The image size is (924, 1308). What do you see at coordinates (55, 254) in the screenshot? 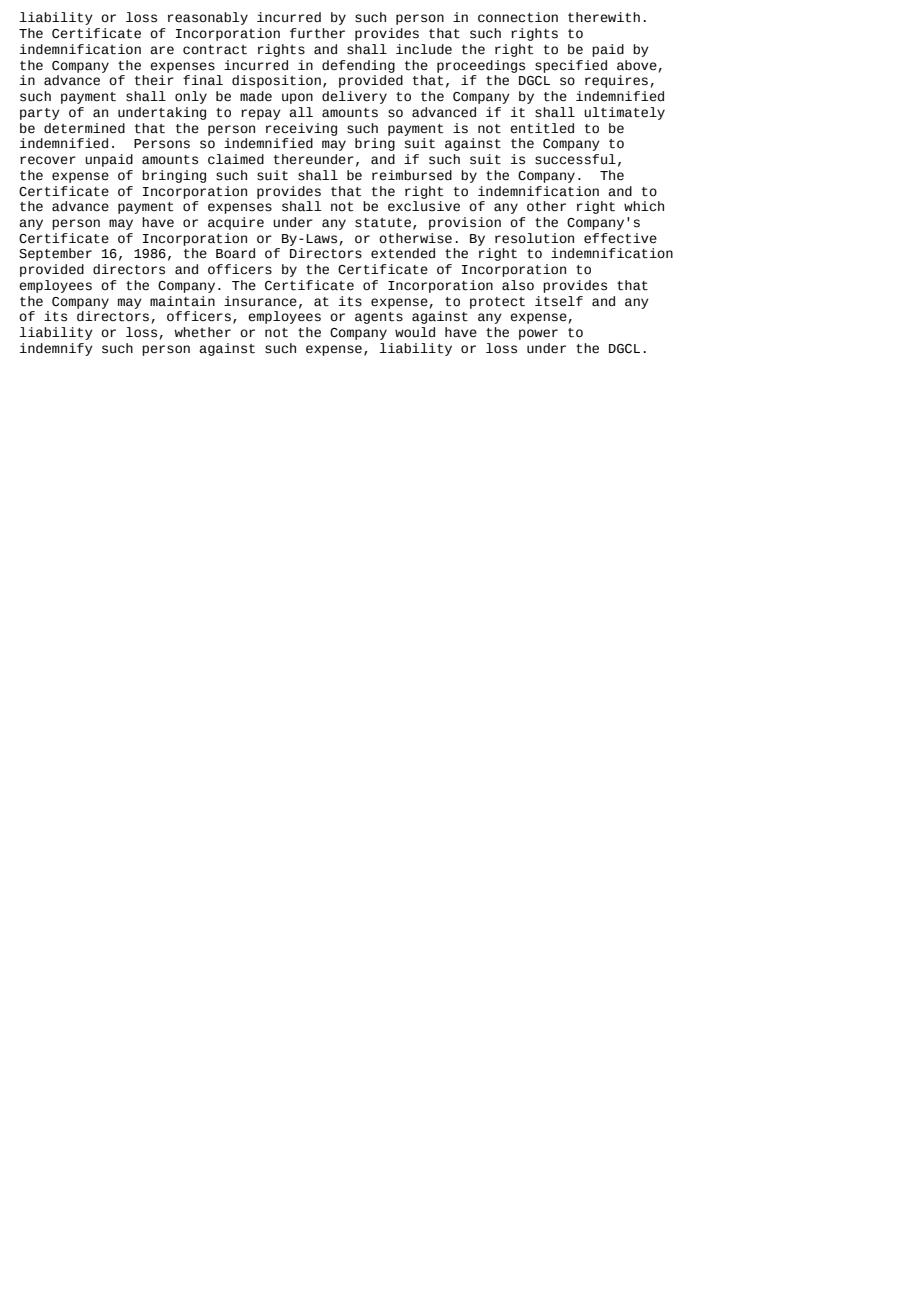
I see `September` at bounding box center [55, 254].
